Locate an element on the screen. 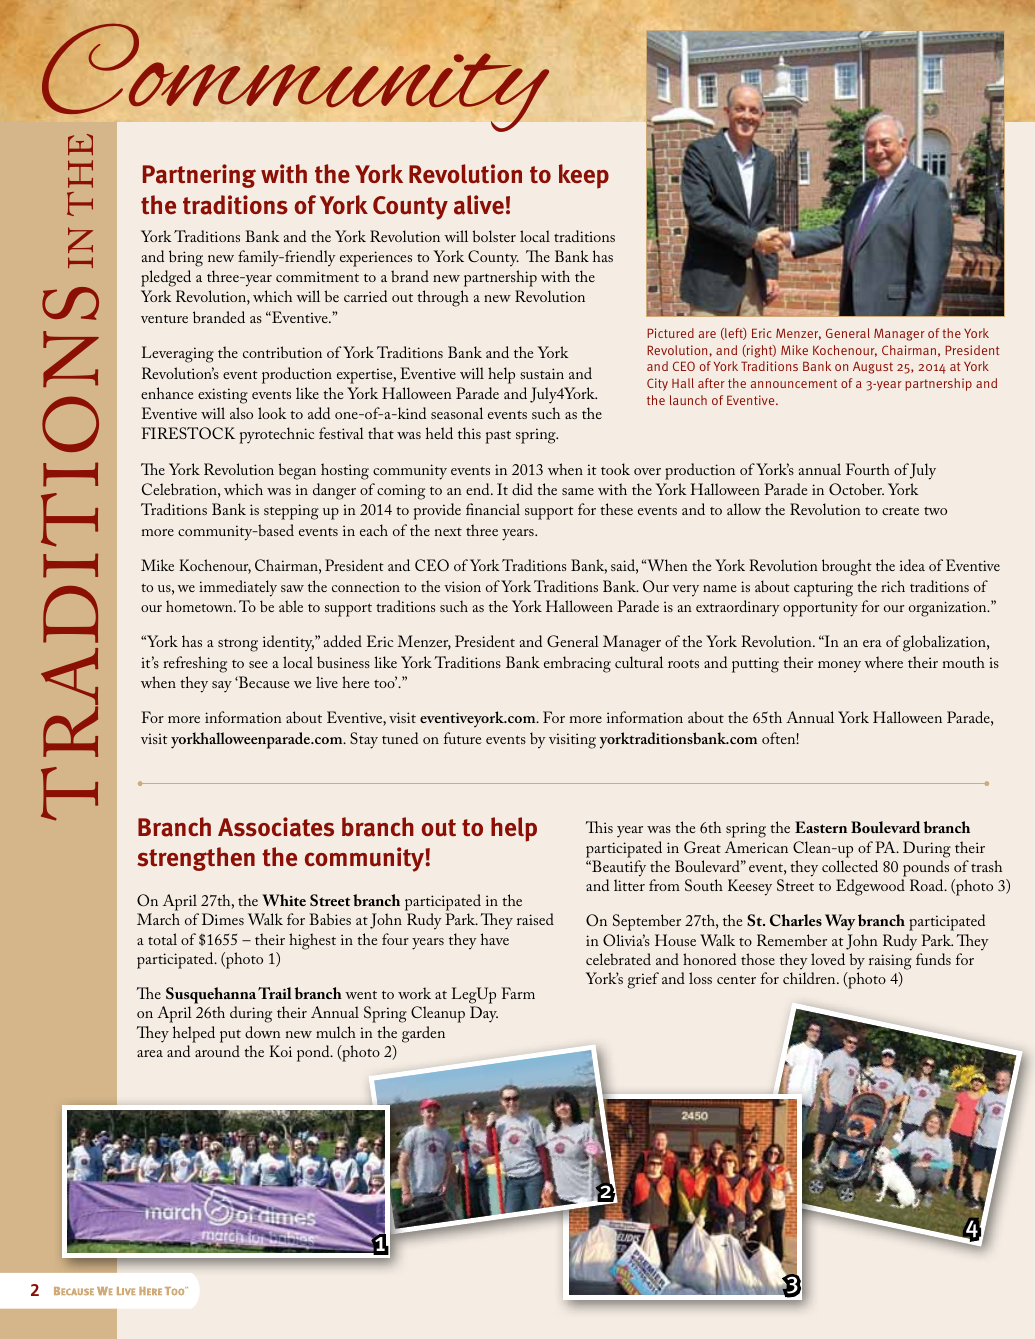 The image size is (1035, 1339). August is located at coordinates (873, 367).
